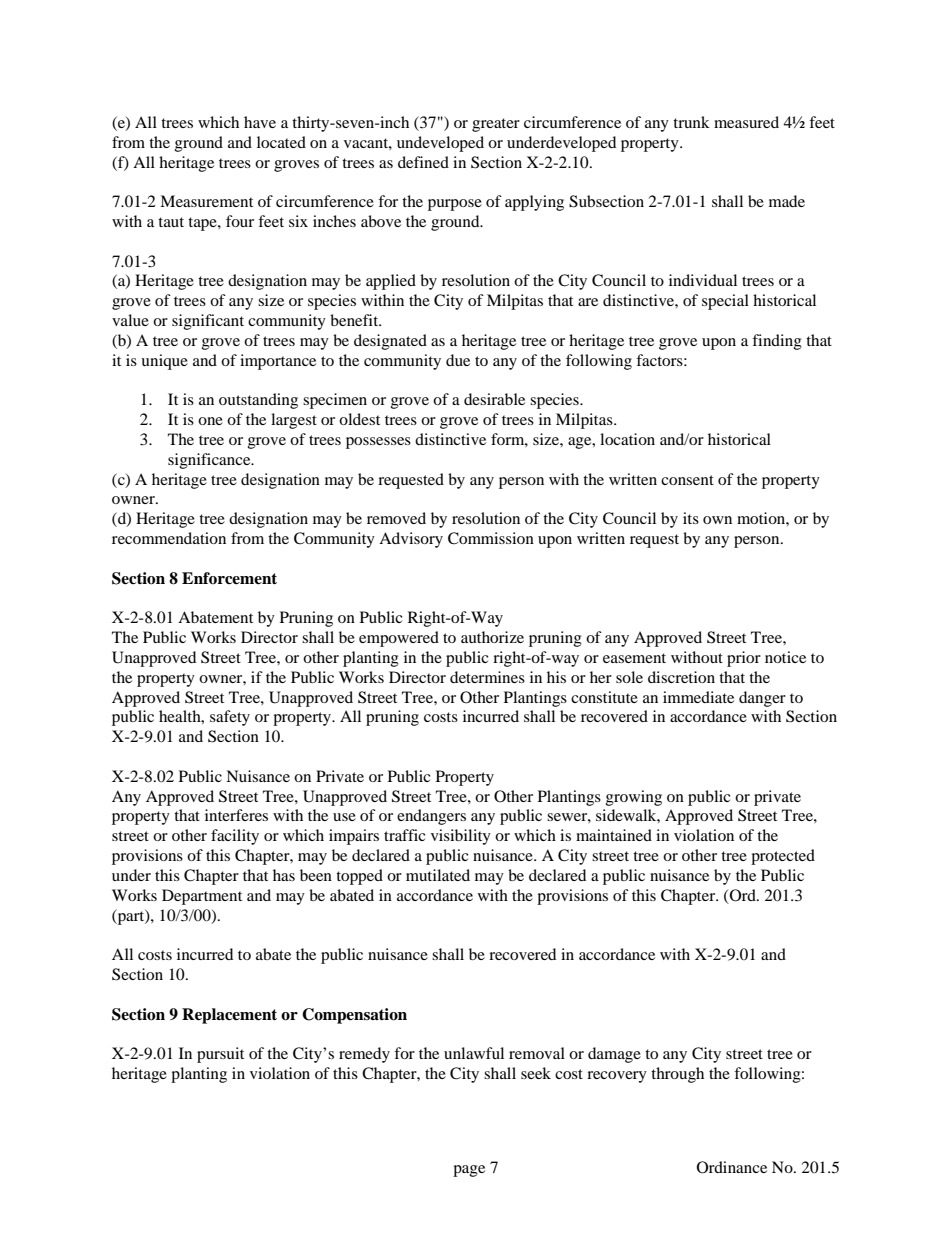 The width and height of the screenshot is (952, 1233). I want to click on trunk, so click(691, 122).
